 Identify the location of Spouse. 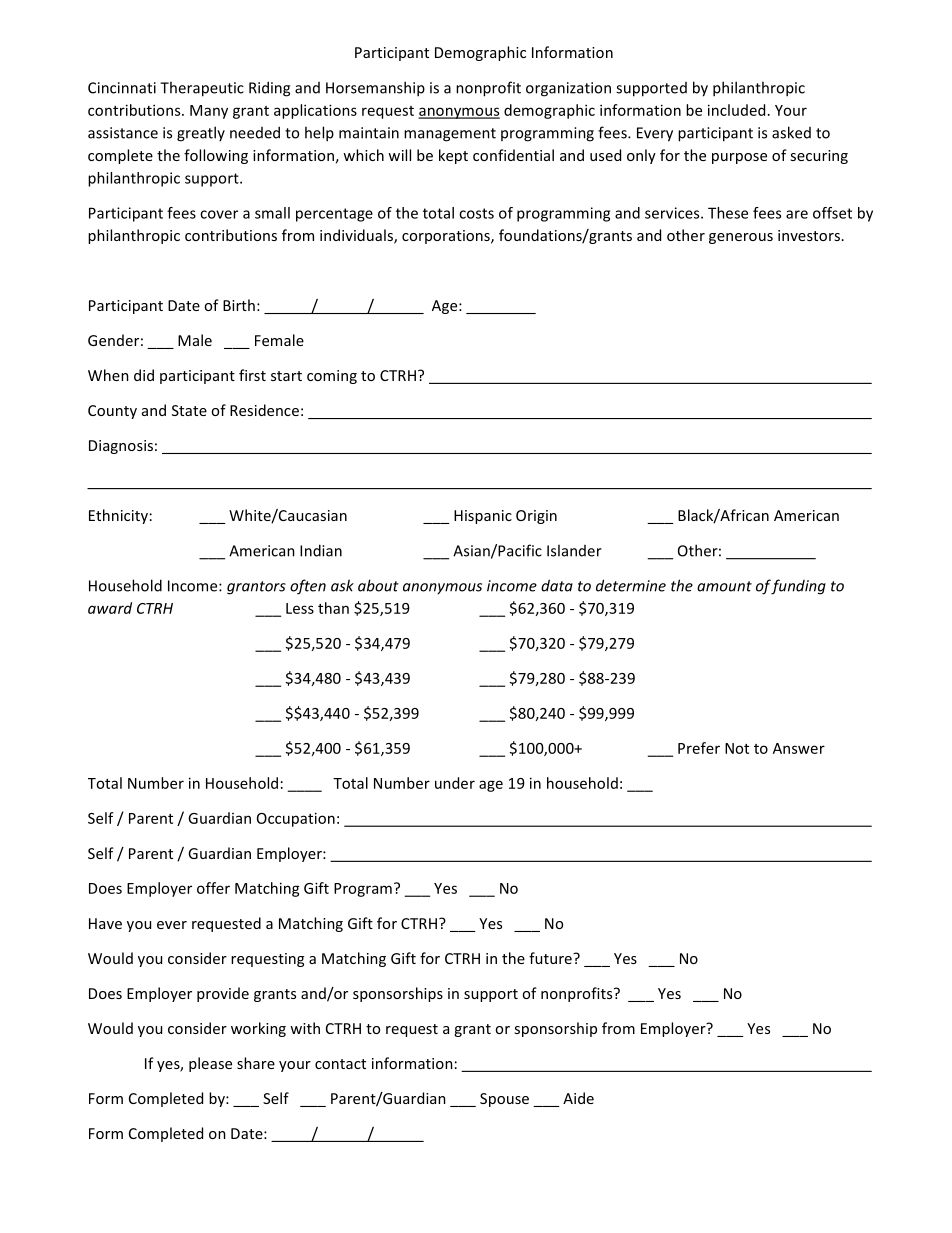
(504, 1100).
